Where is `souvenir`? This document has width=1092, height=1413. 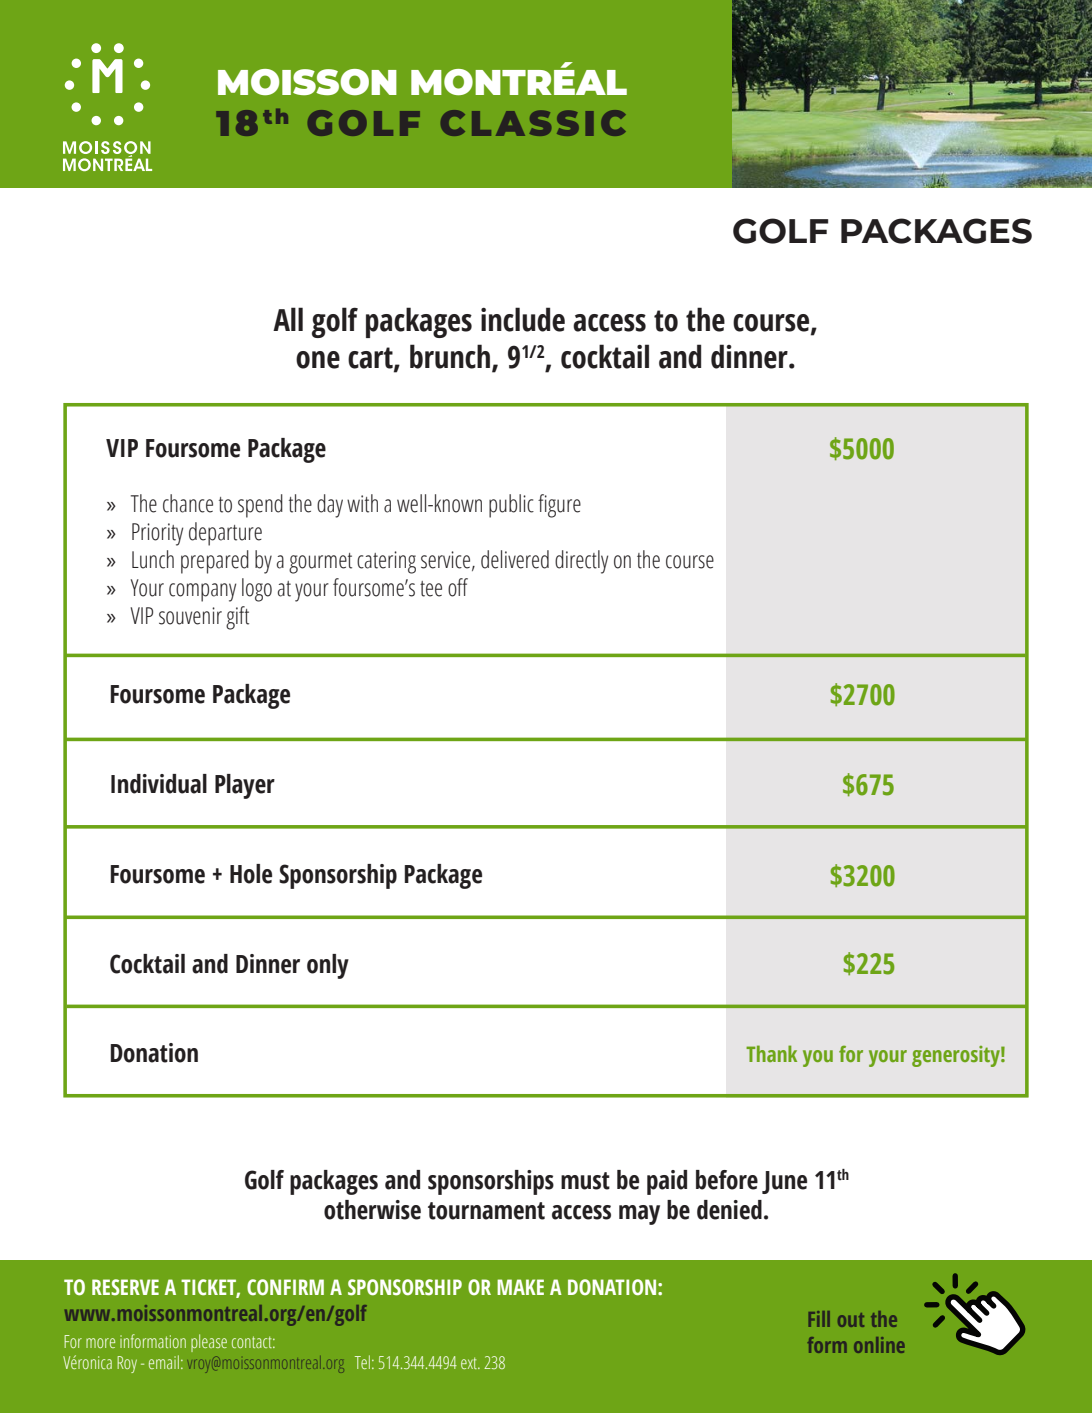 souvenir is located at coordinates (190, 616).
